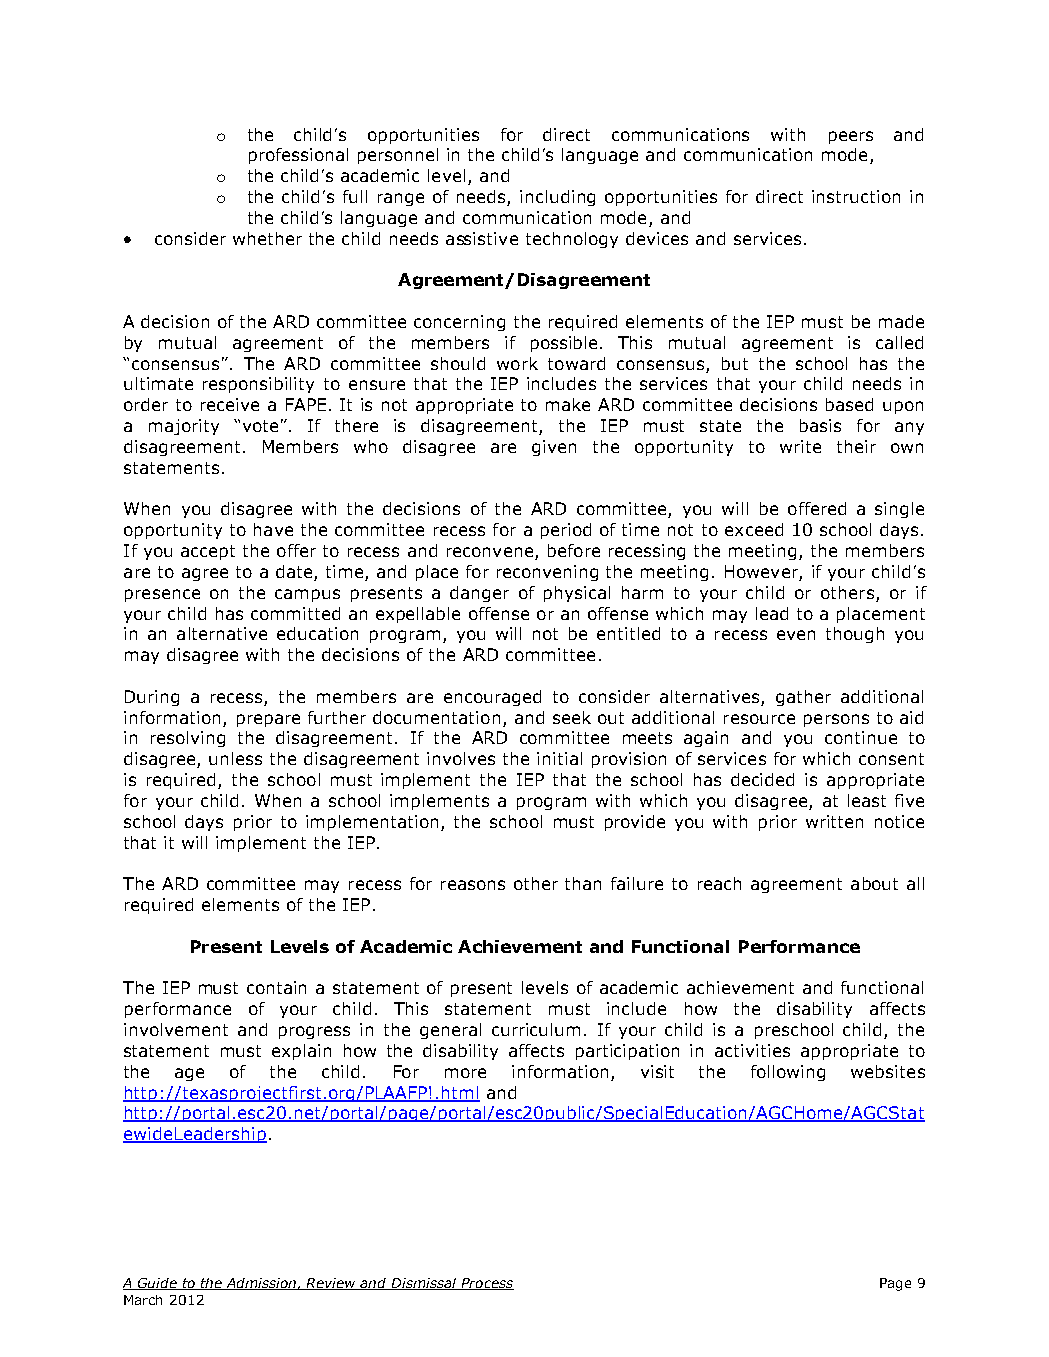 Image resolution: width=1049 pixels, height=1357 pixels. Describe the element at coordinates (298, 156) in the image. I see `professional` at that location.
